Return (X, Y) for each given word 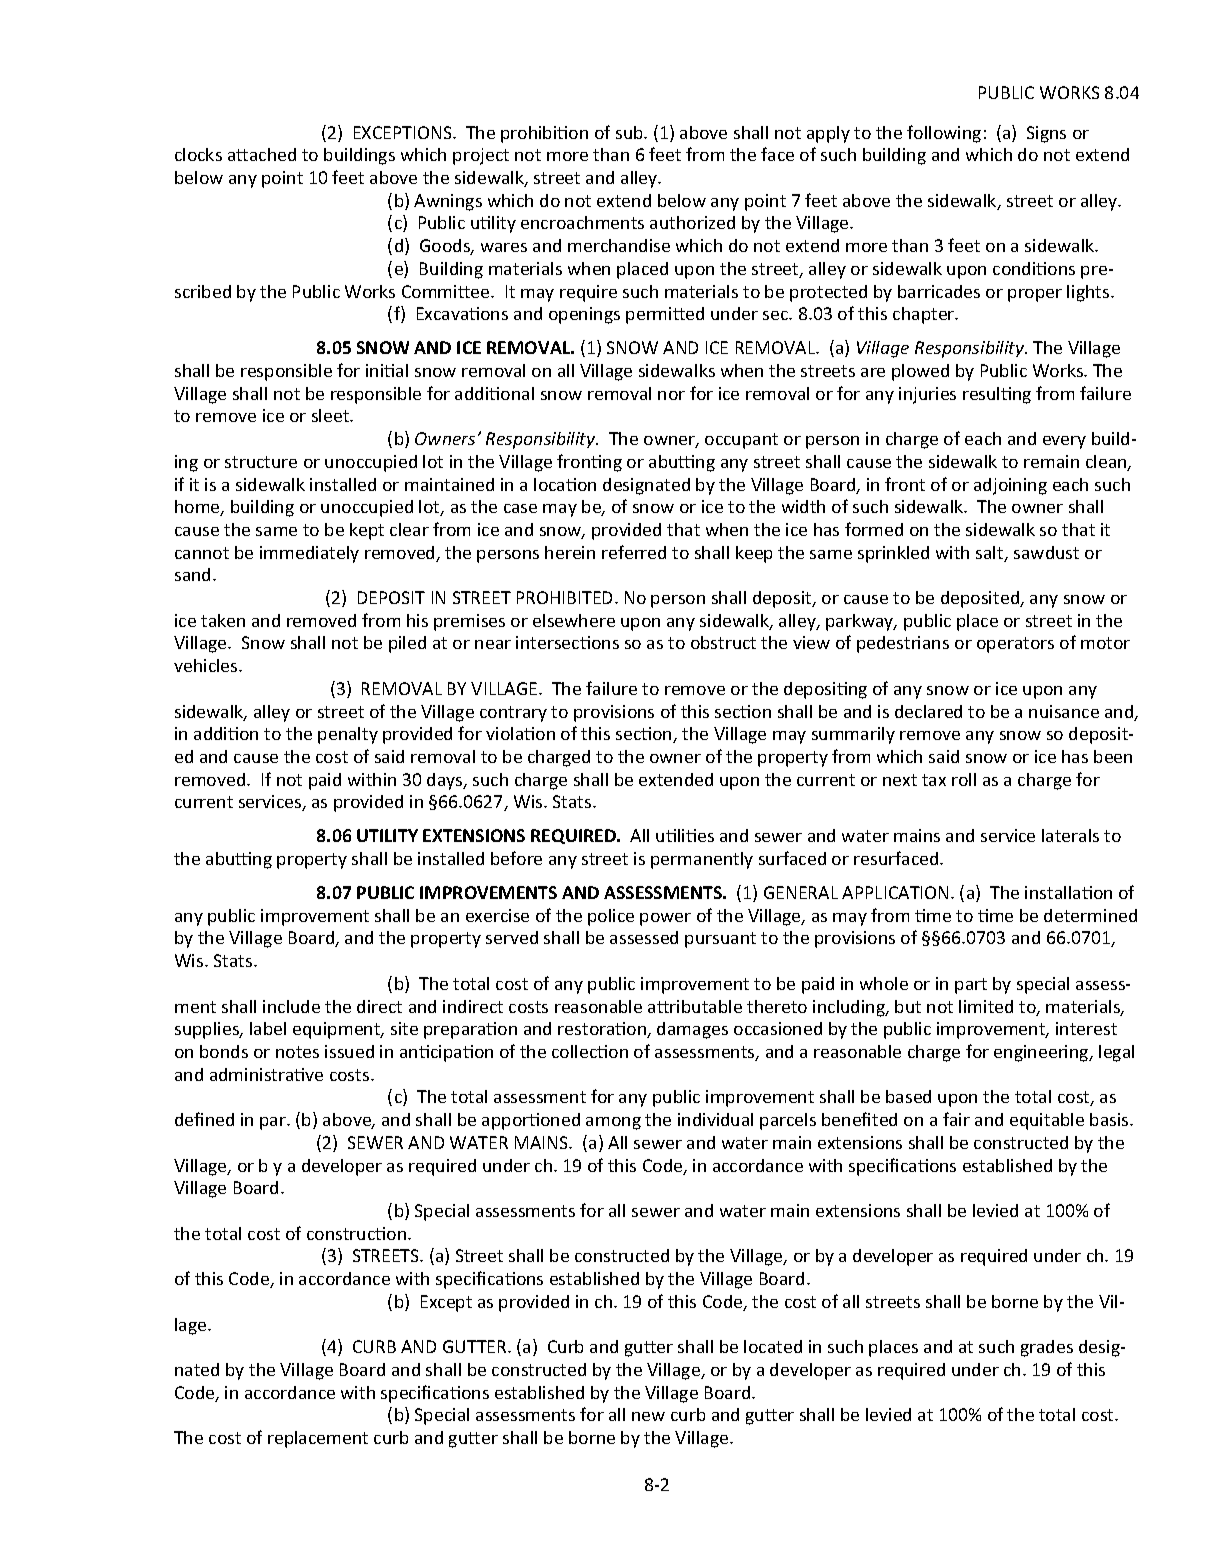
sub (630, 132)
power (665, 919)
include (291, 1006)
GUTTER (476, 1346)
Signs (1046, 134)
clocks (198, 154)
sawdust (1046, 552)
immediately (309, 554)
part (971, 986)
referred (634, 552)
